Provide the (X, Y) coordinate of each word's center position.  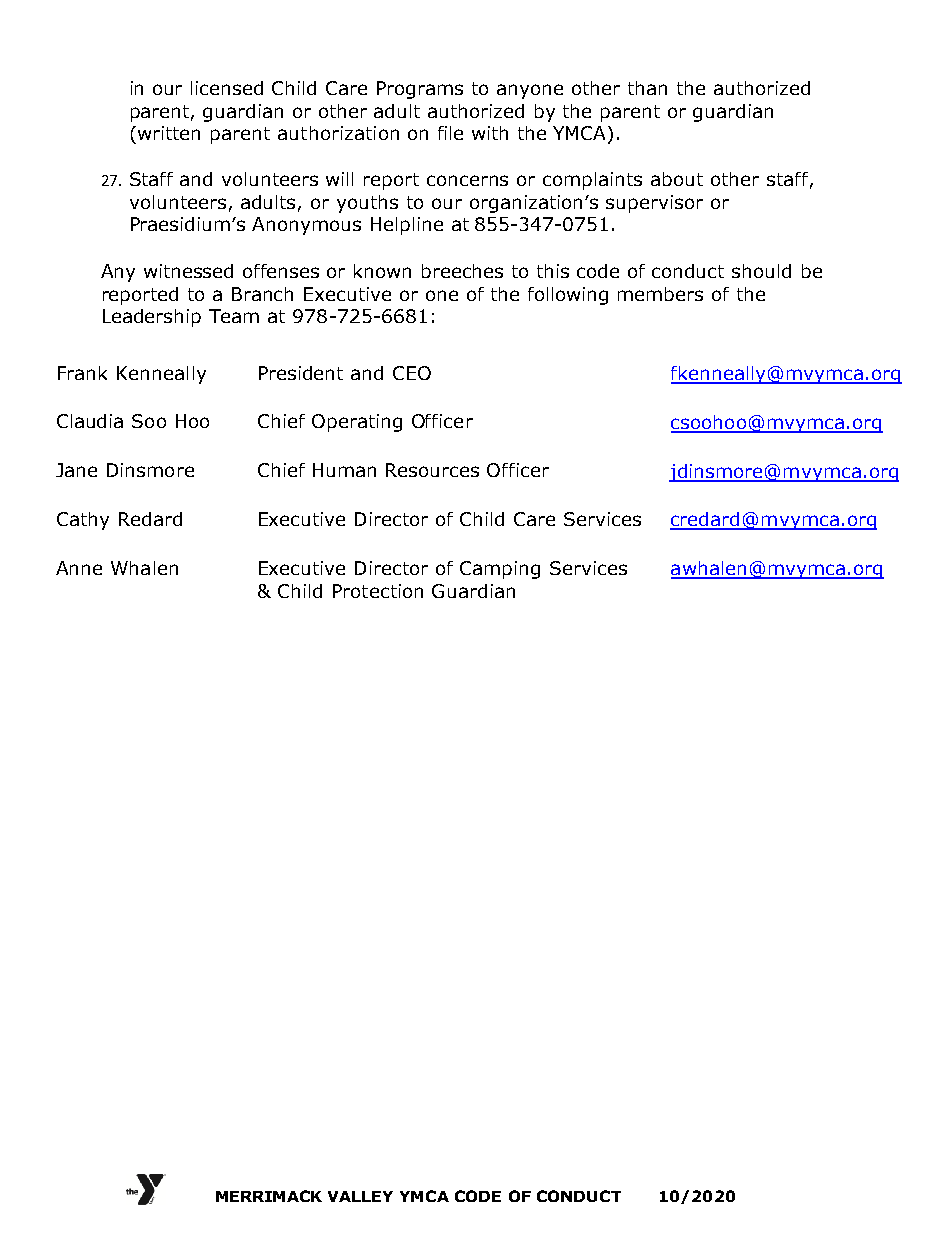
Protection (378, 591)
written (169, 133)
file (450, 133)
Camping (500, 570)
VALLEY (360, 1196)
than (647, 88)
